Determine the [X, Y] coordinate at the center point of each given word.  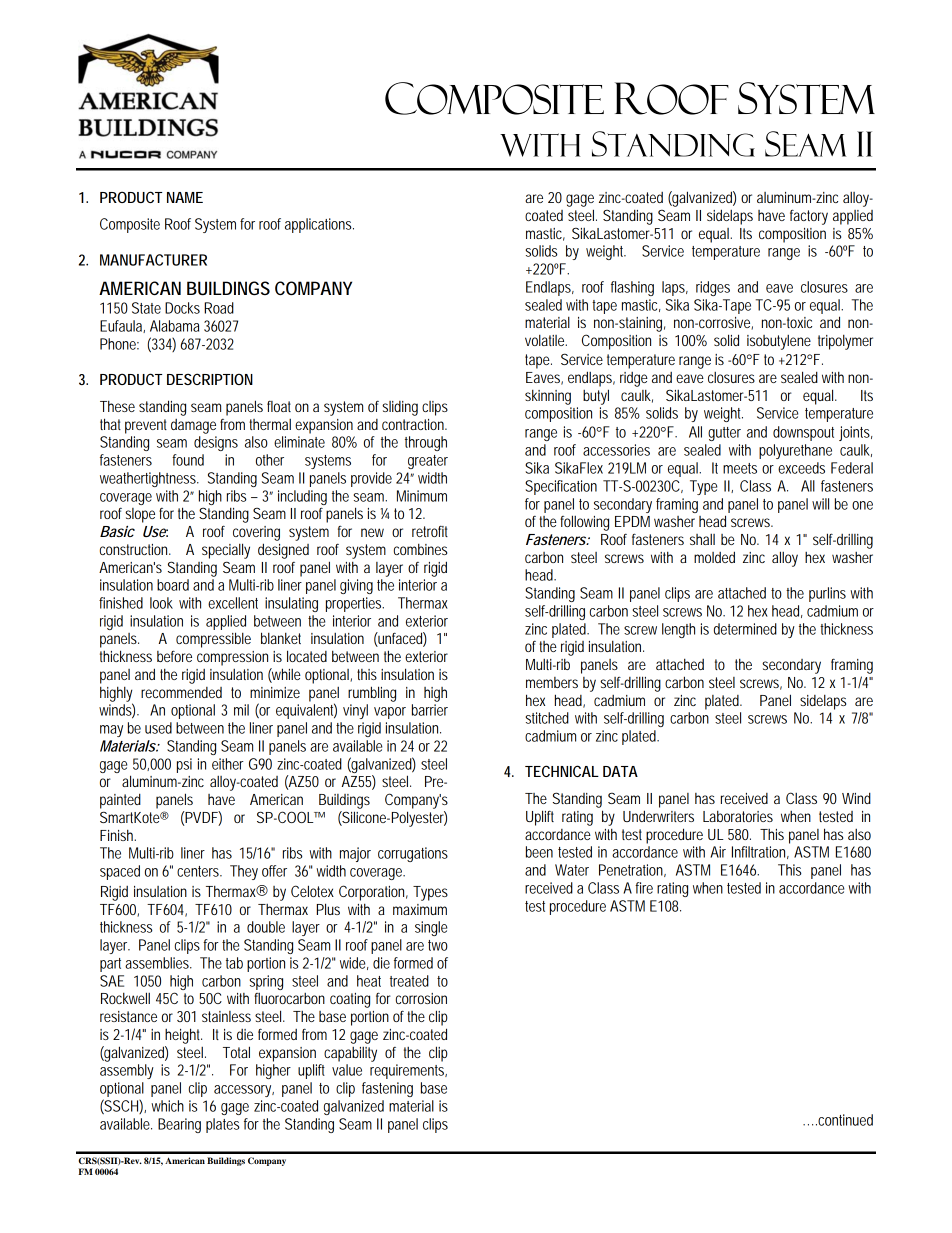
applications [318, 225]
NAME [185, 197]
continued [844, 1120]
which [167, 1106]
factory [809, 217]
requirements [408, 1071]
